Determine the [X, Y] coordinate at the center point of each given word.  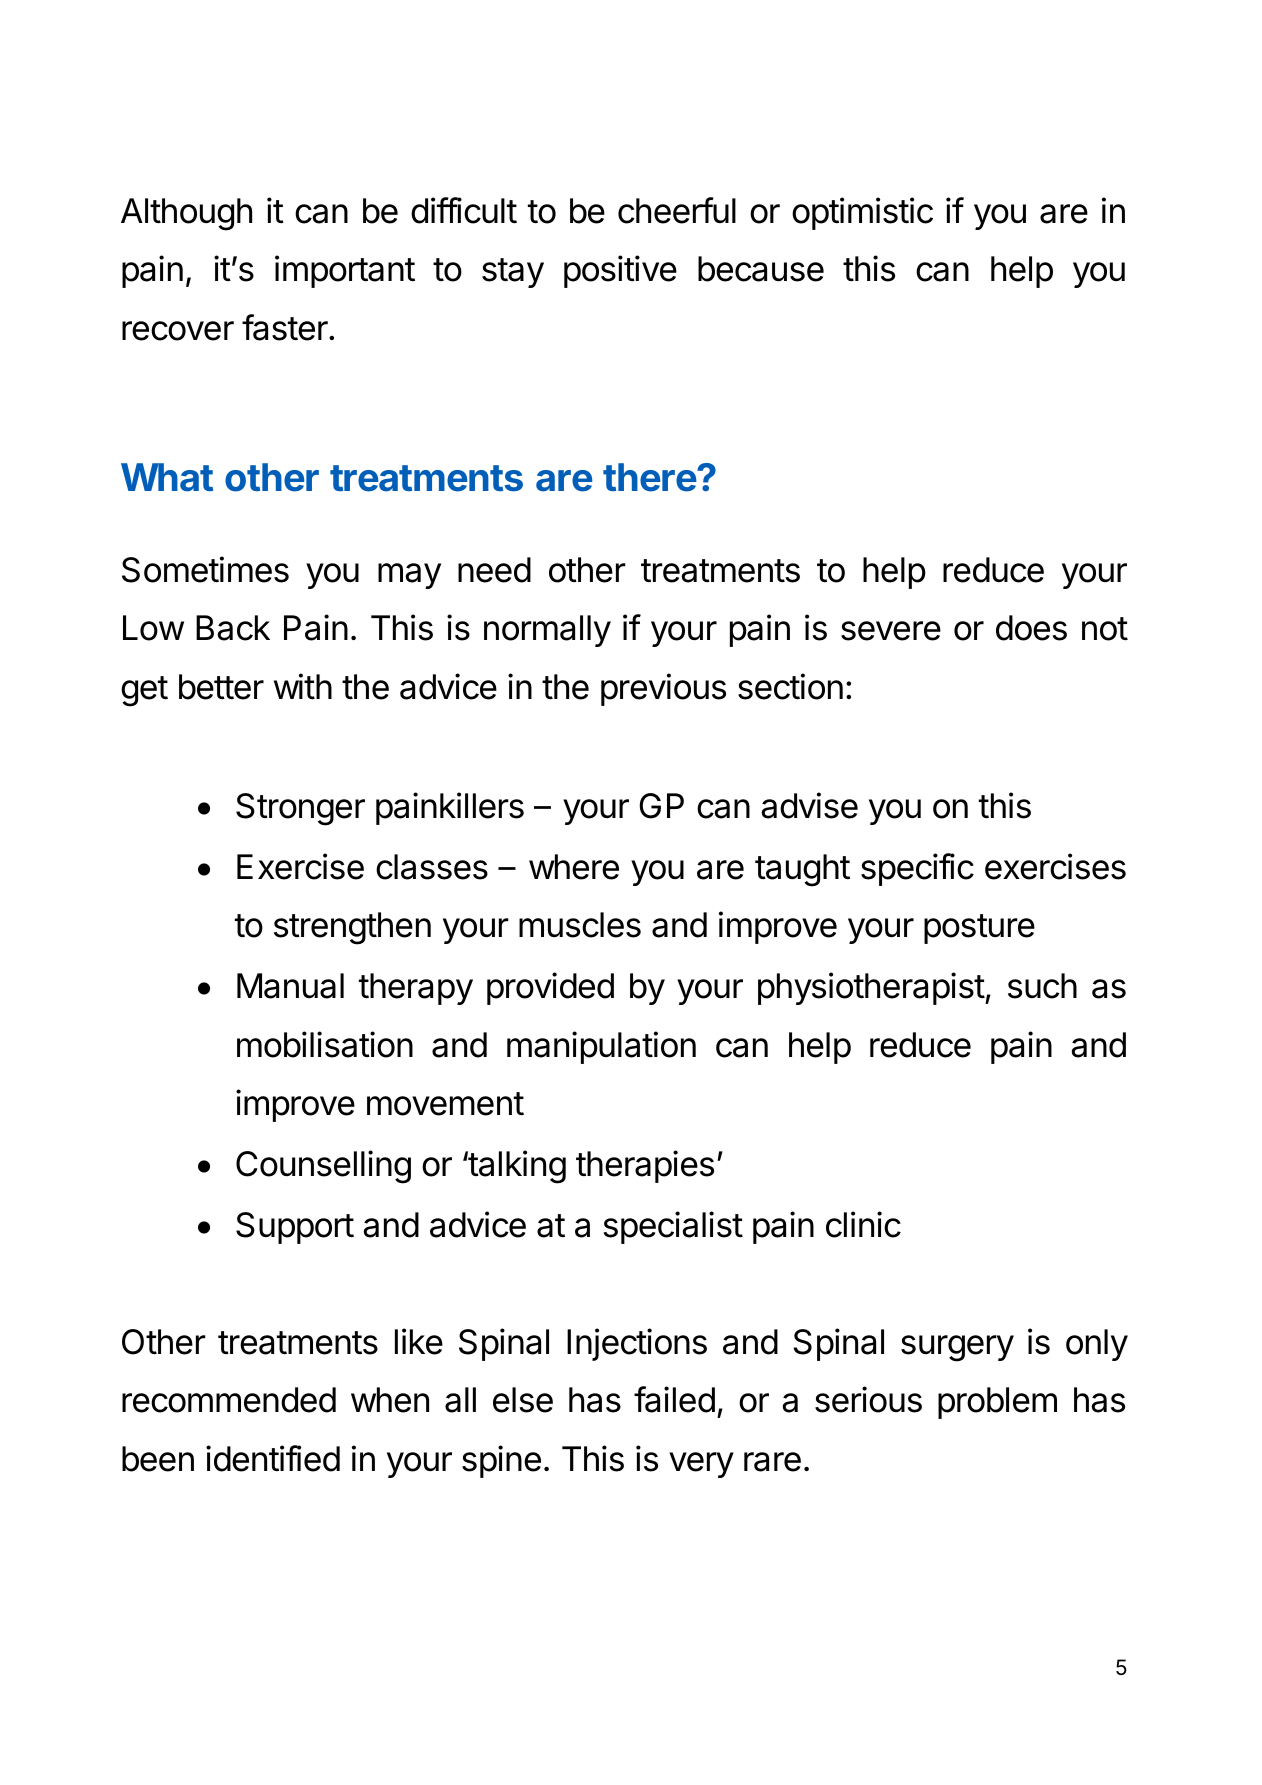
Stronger [300, 809]
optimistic [862, 213]
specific [917, 869]
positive [620, 271]
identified [273, 1458]
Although [186, 214]
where [574, 867]
